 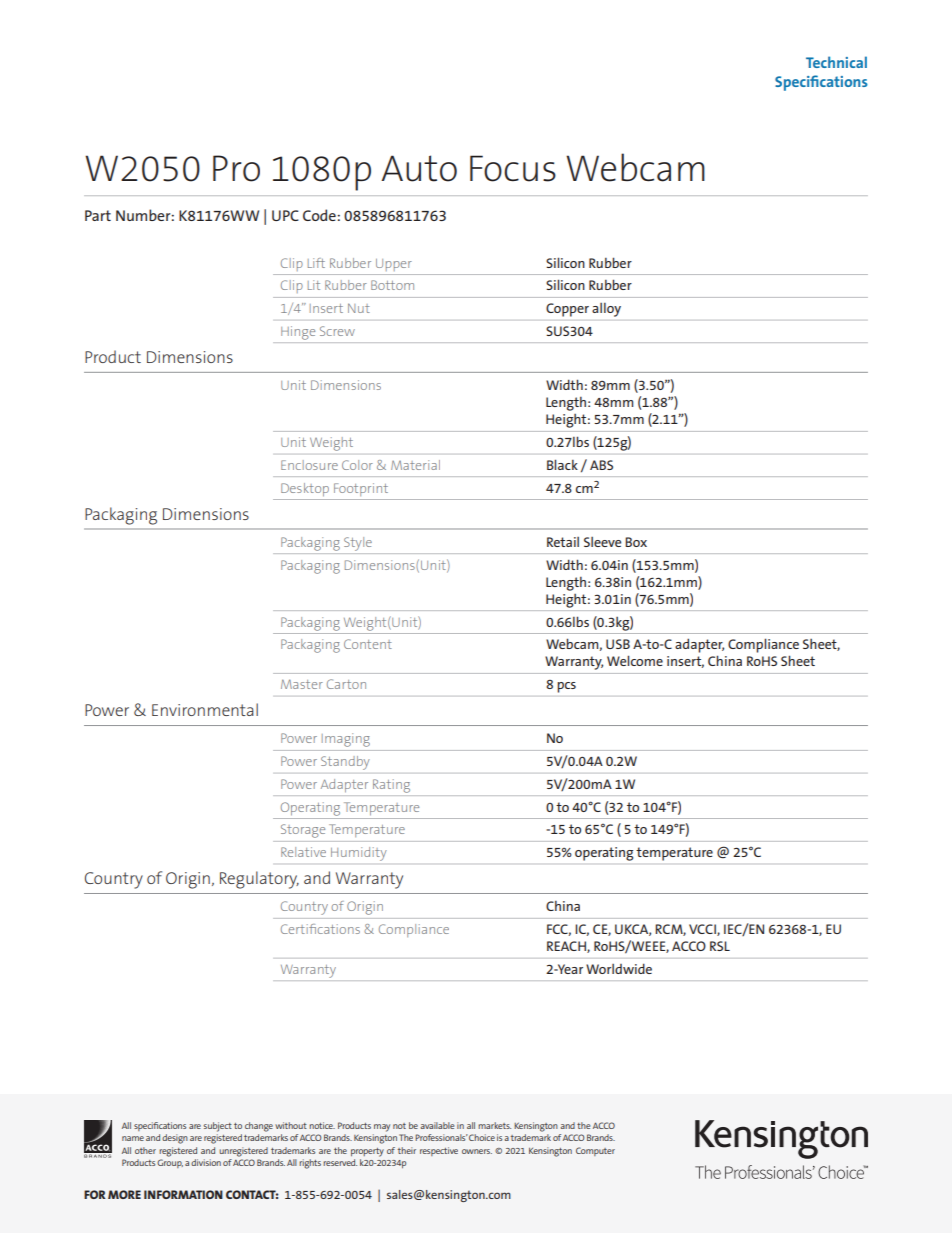 What do you see at coordinates (595, 1151) in the image?
I see `Computer` at bounding box center [595, 1151].
